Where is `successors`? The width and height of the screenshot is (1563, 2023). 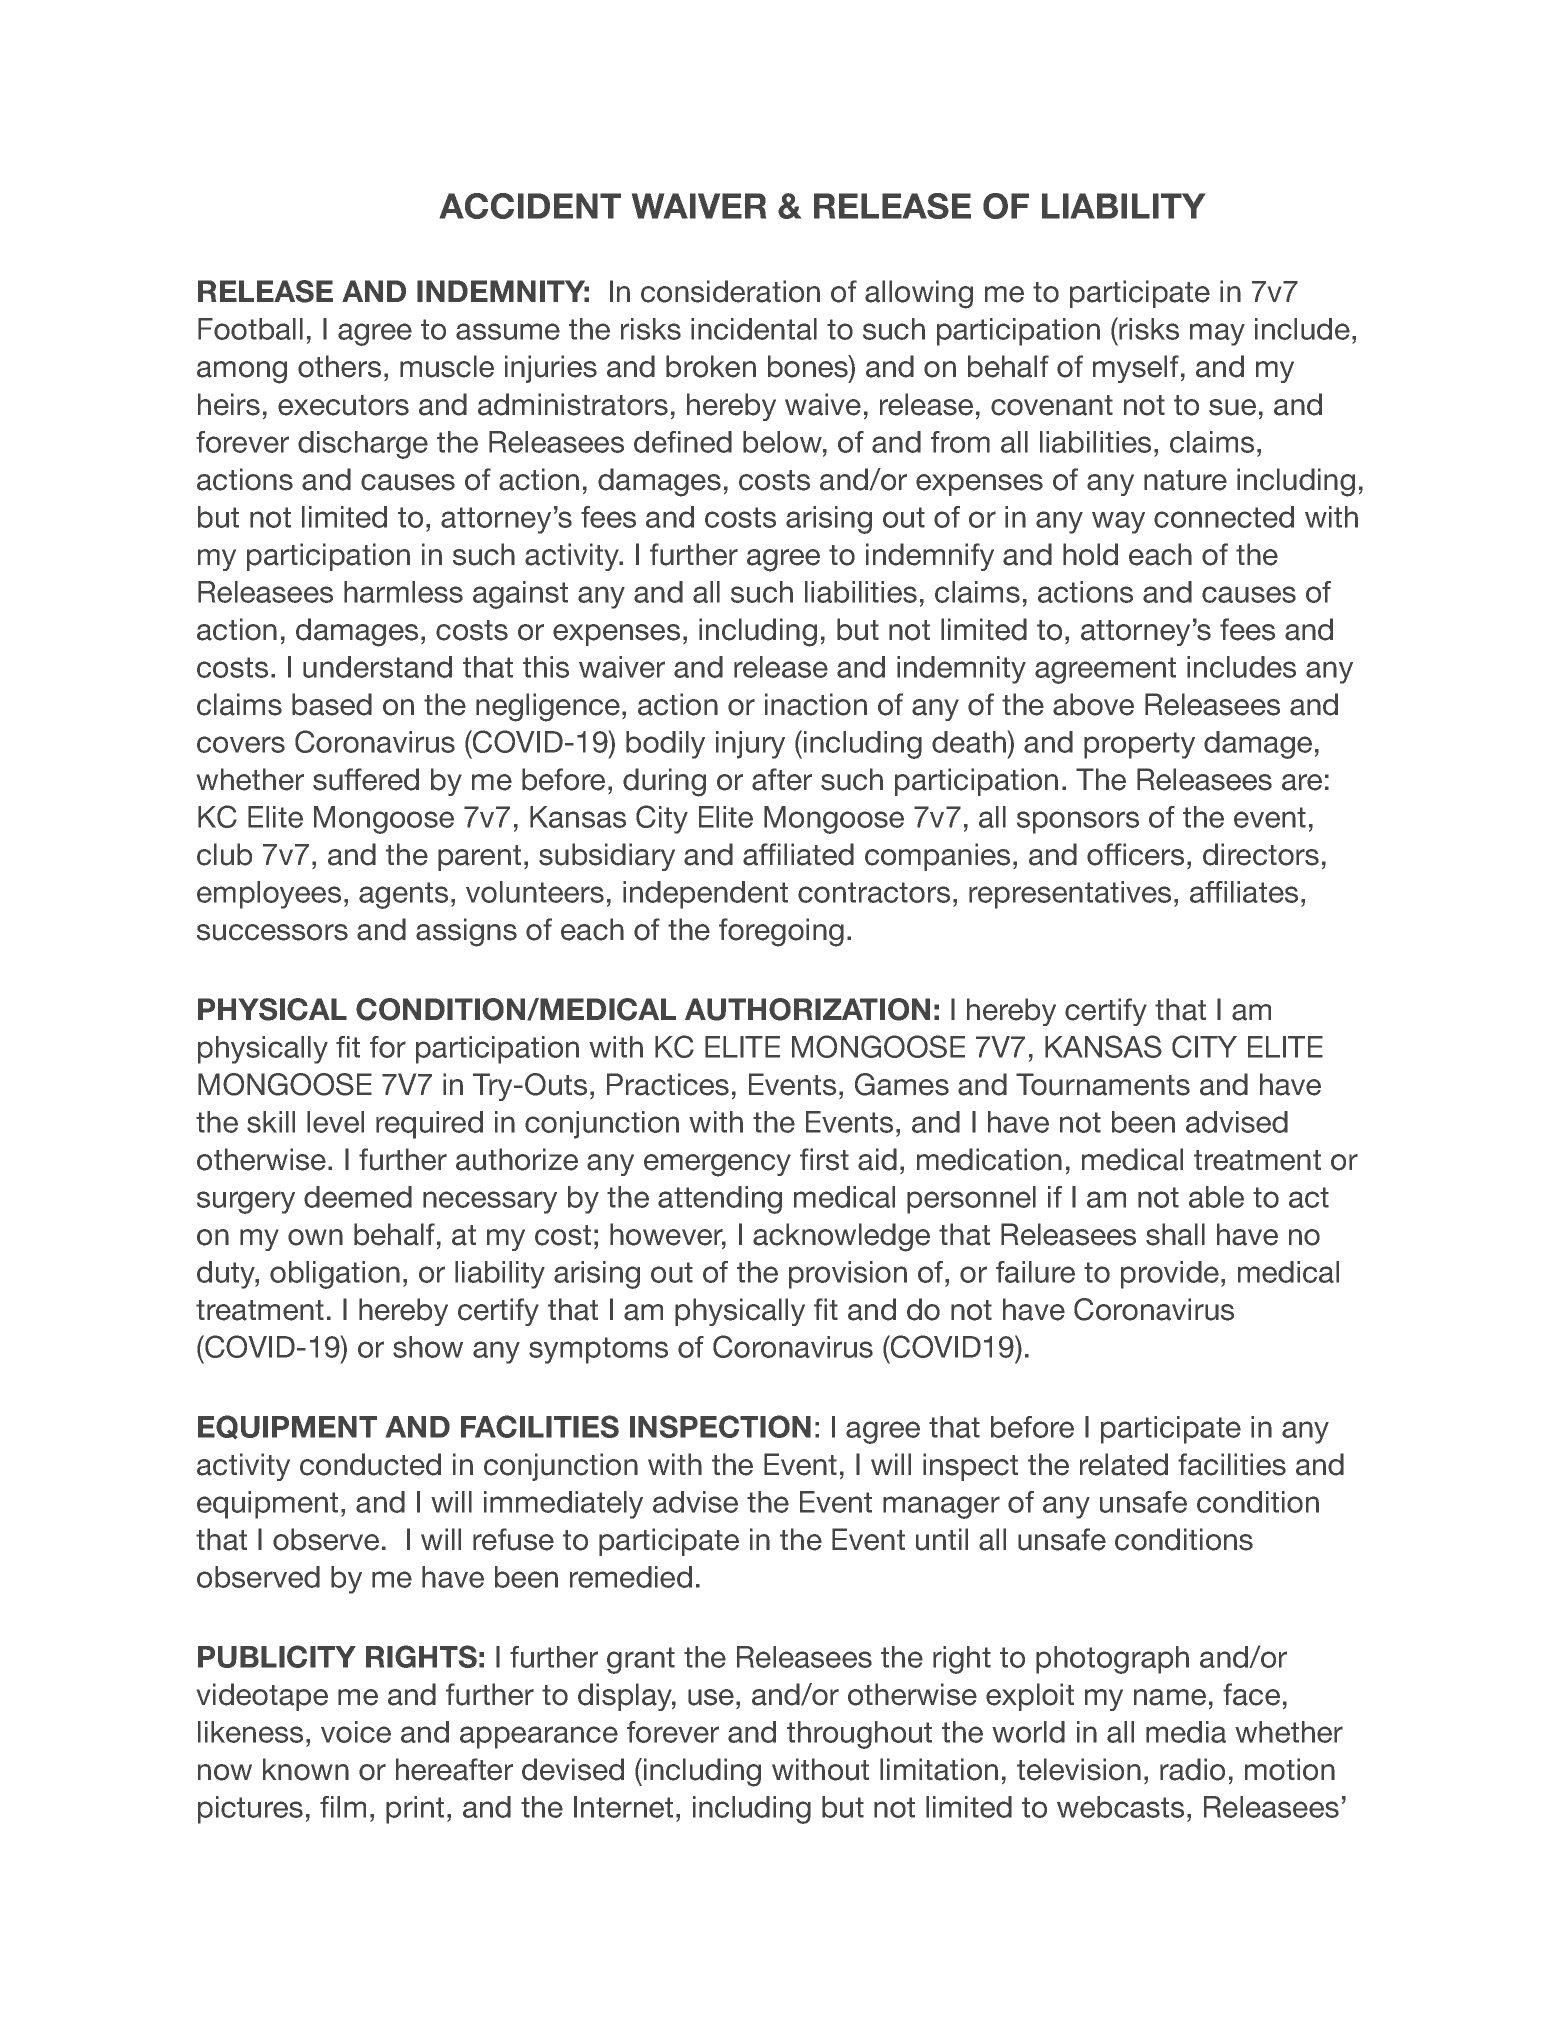
successors is located at coordinates (272, 932).
